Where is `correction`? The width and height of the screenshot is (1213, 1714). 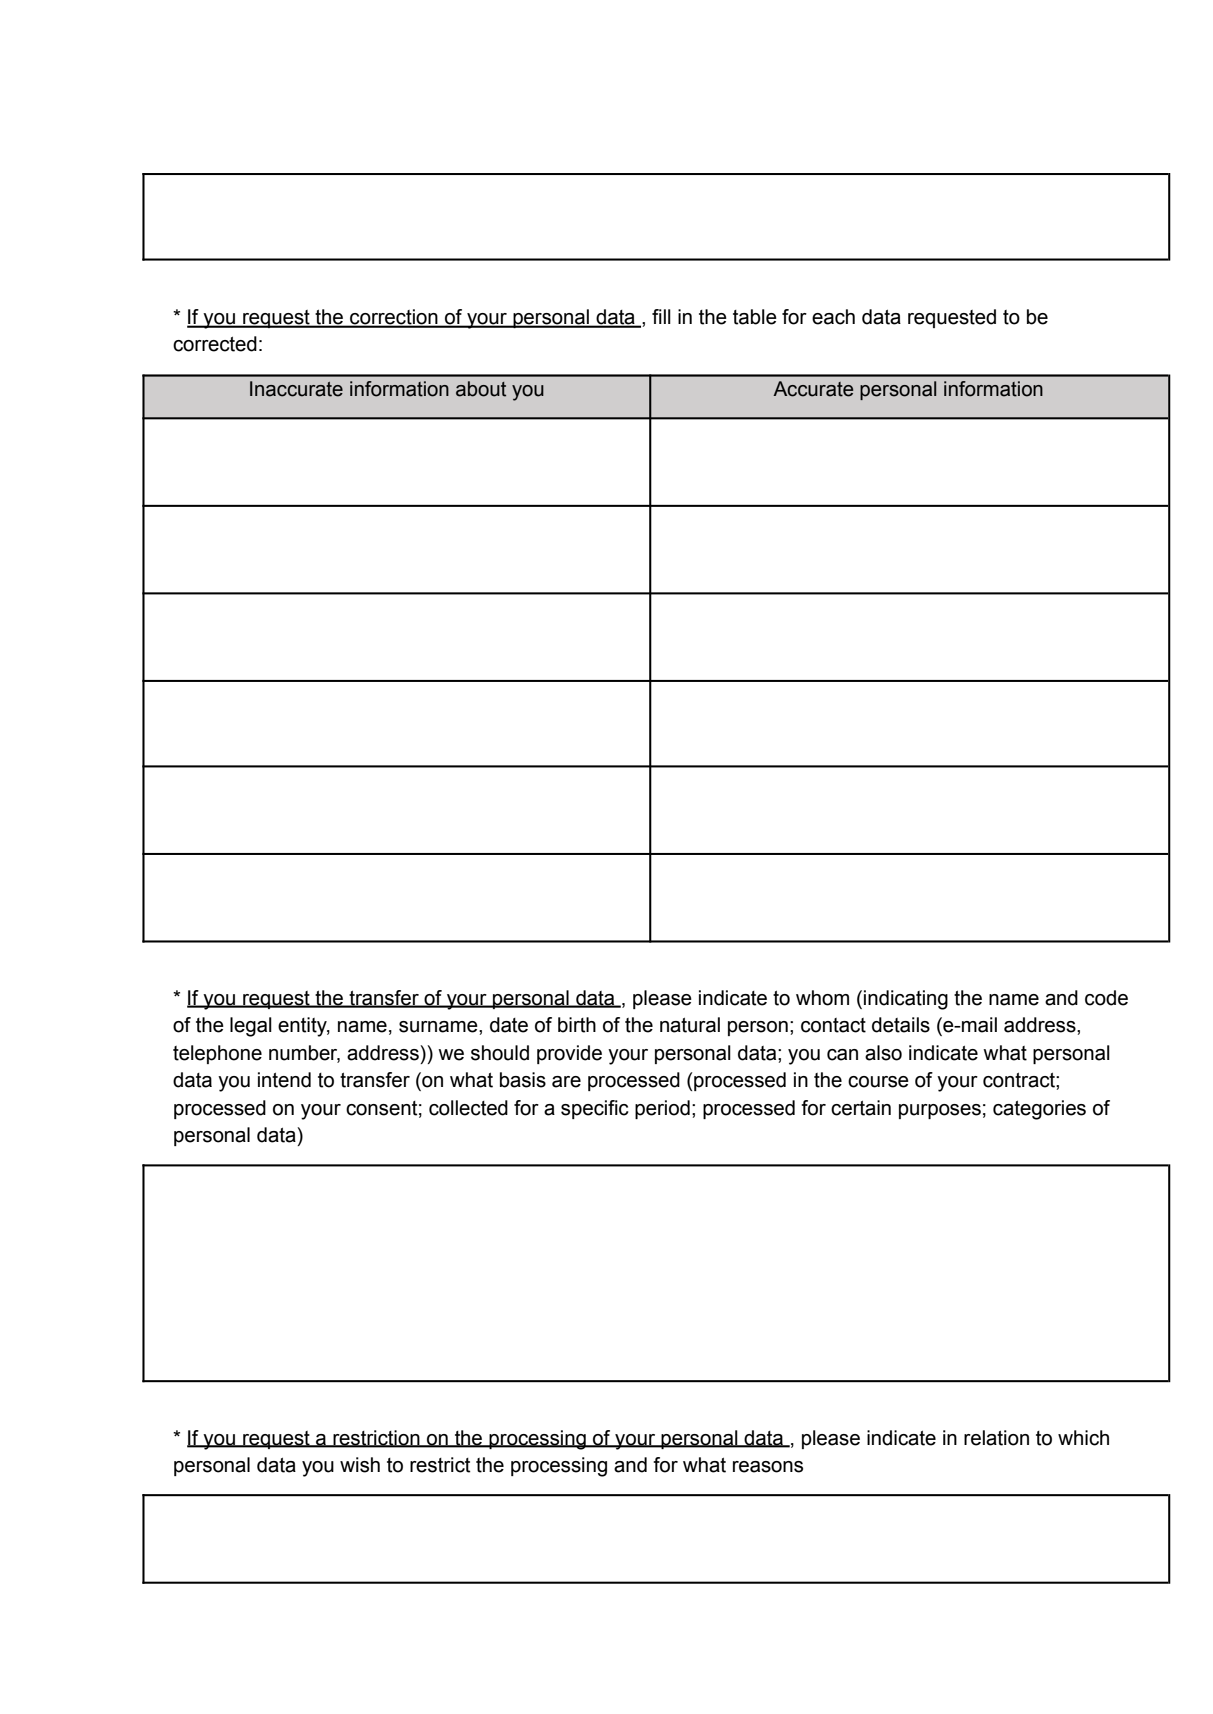
correction is located at coordinates (394, 318).
